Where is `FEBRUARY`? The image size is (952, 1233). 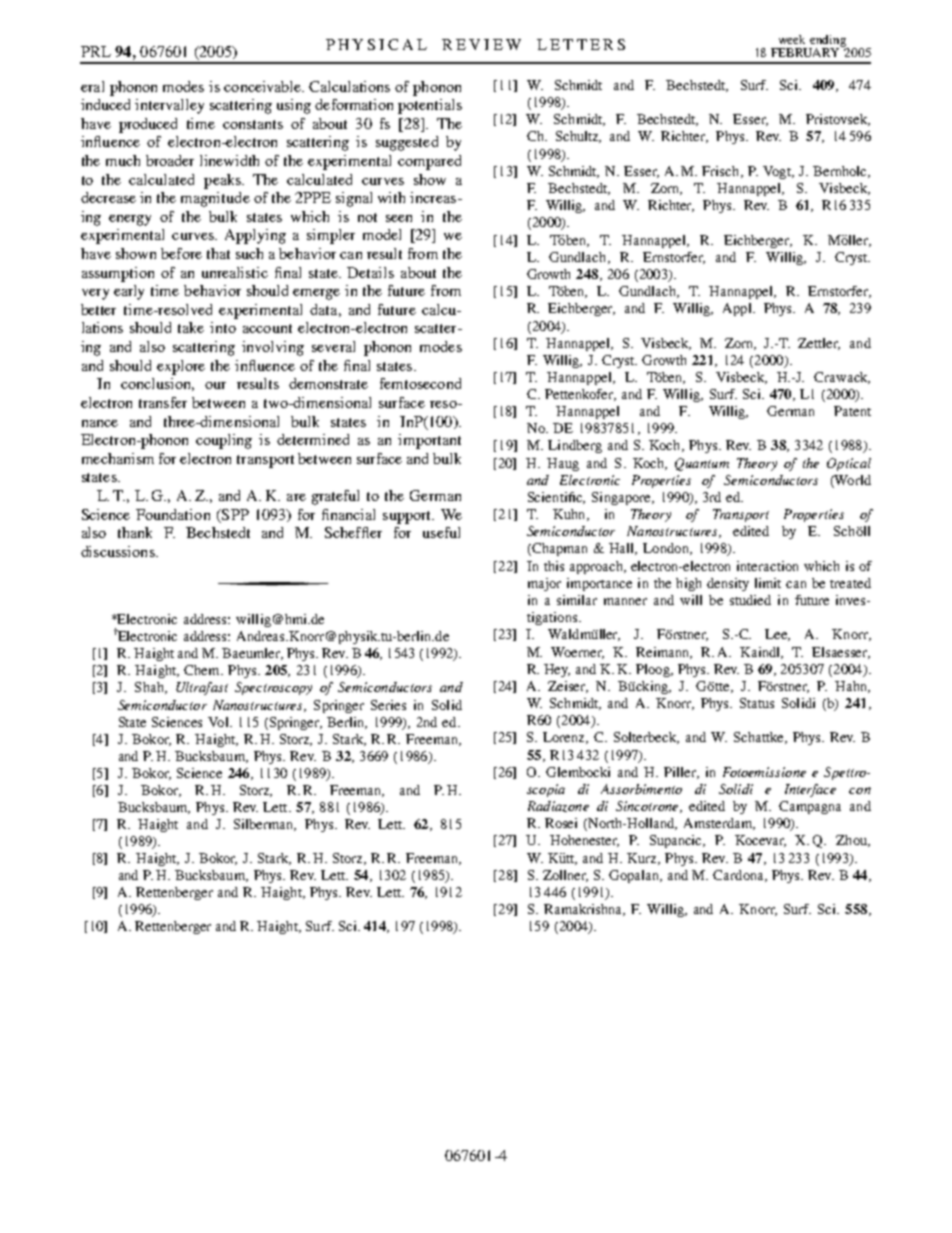 FEBRUARY is located at coordinates (806, 51).
